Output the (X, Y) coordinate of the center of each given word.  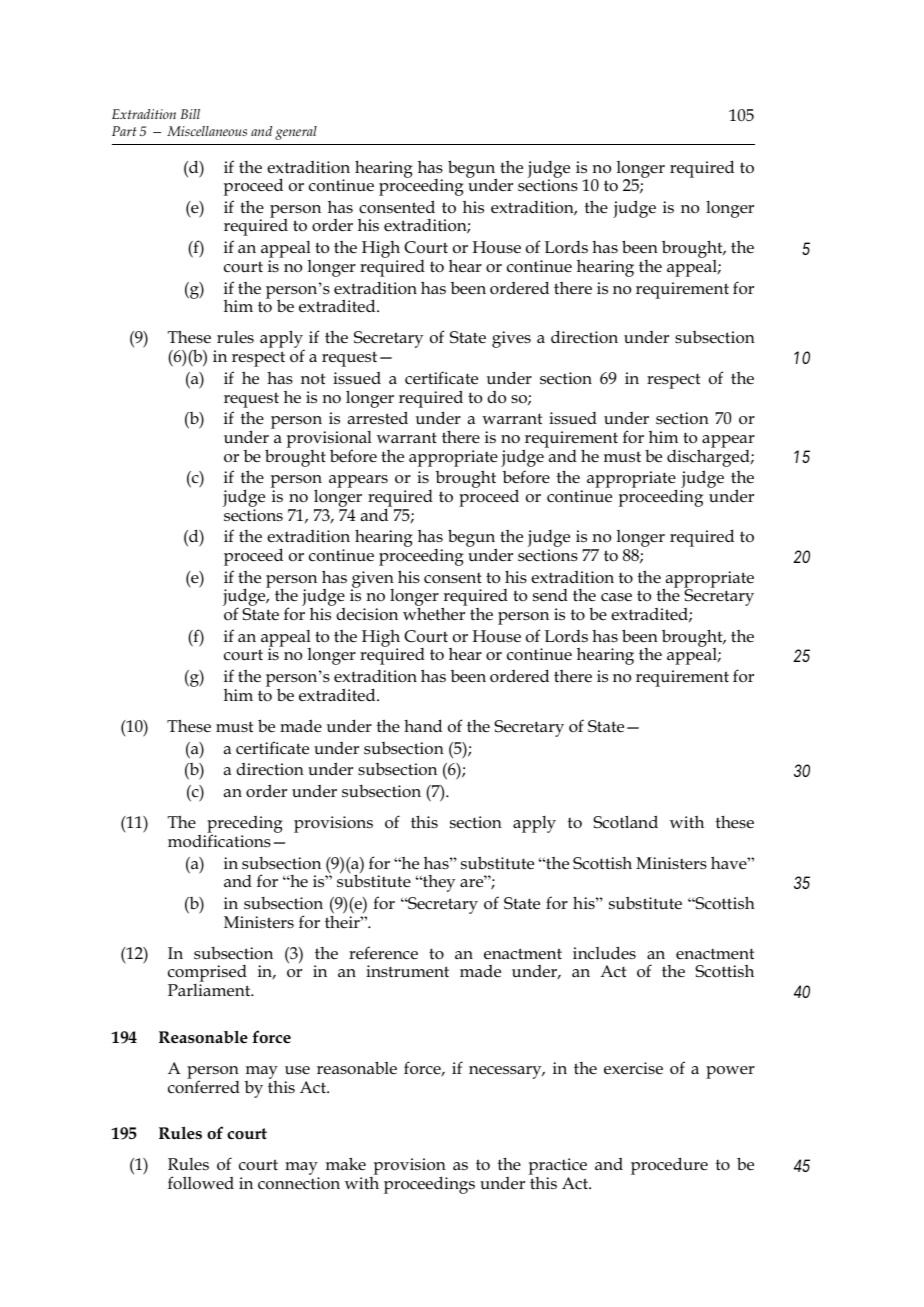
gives (511, 339)
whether (434, 614)
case (616, 597)
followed (201, 1183)
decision (367, 614)
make (346, 1163)
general (296, 133)
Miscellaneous (207, 131)
